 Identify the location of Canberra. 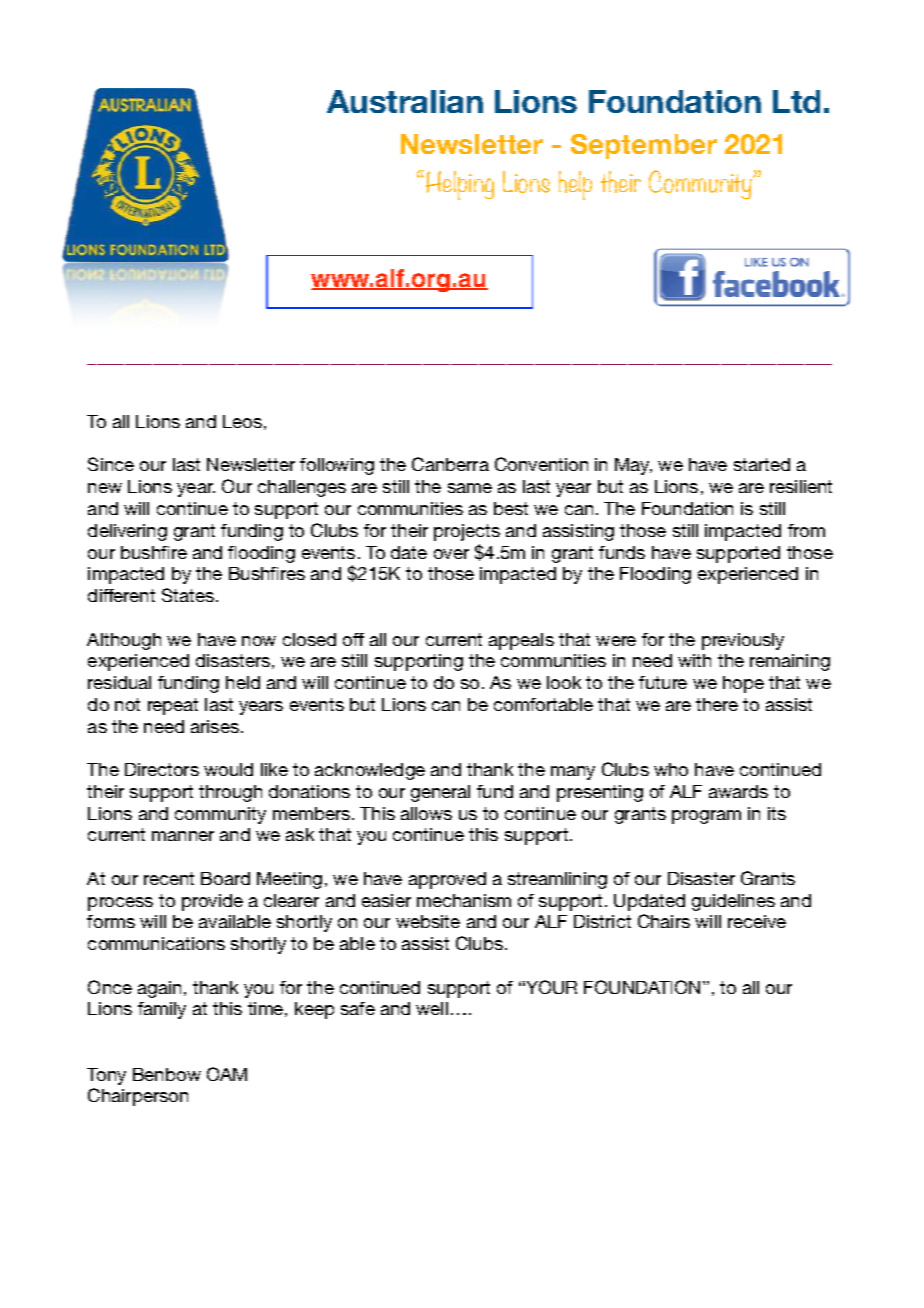
(450, 464).
